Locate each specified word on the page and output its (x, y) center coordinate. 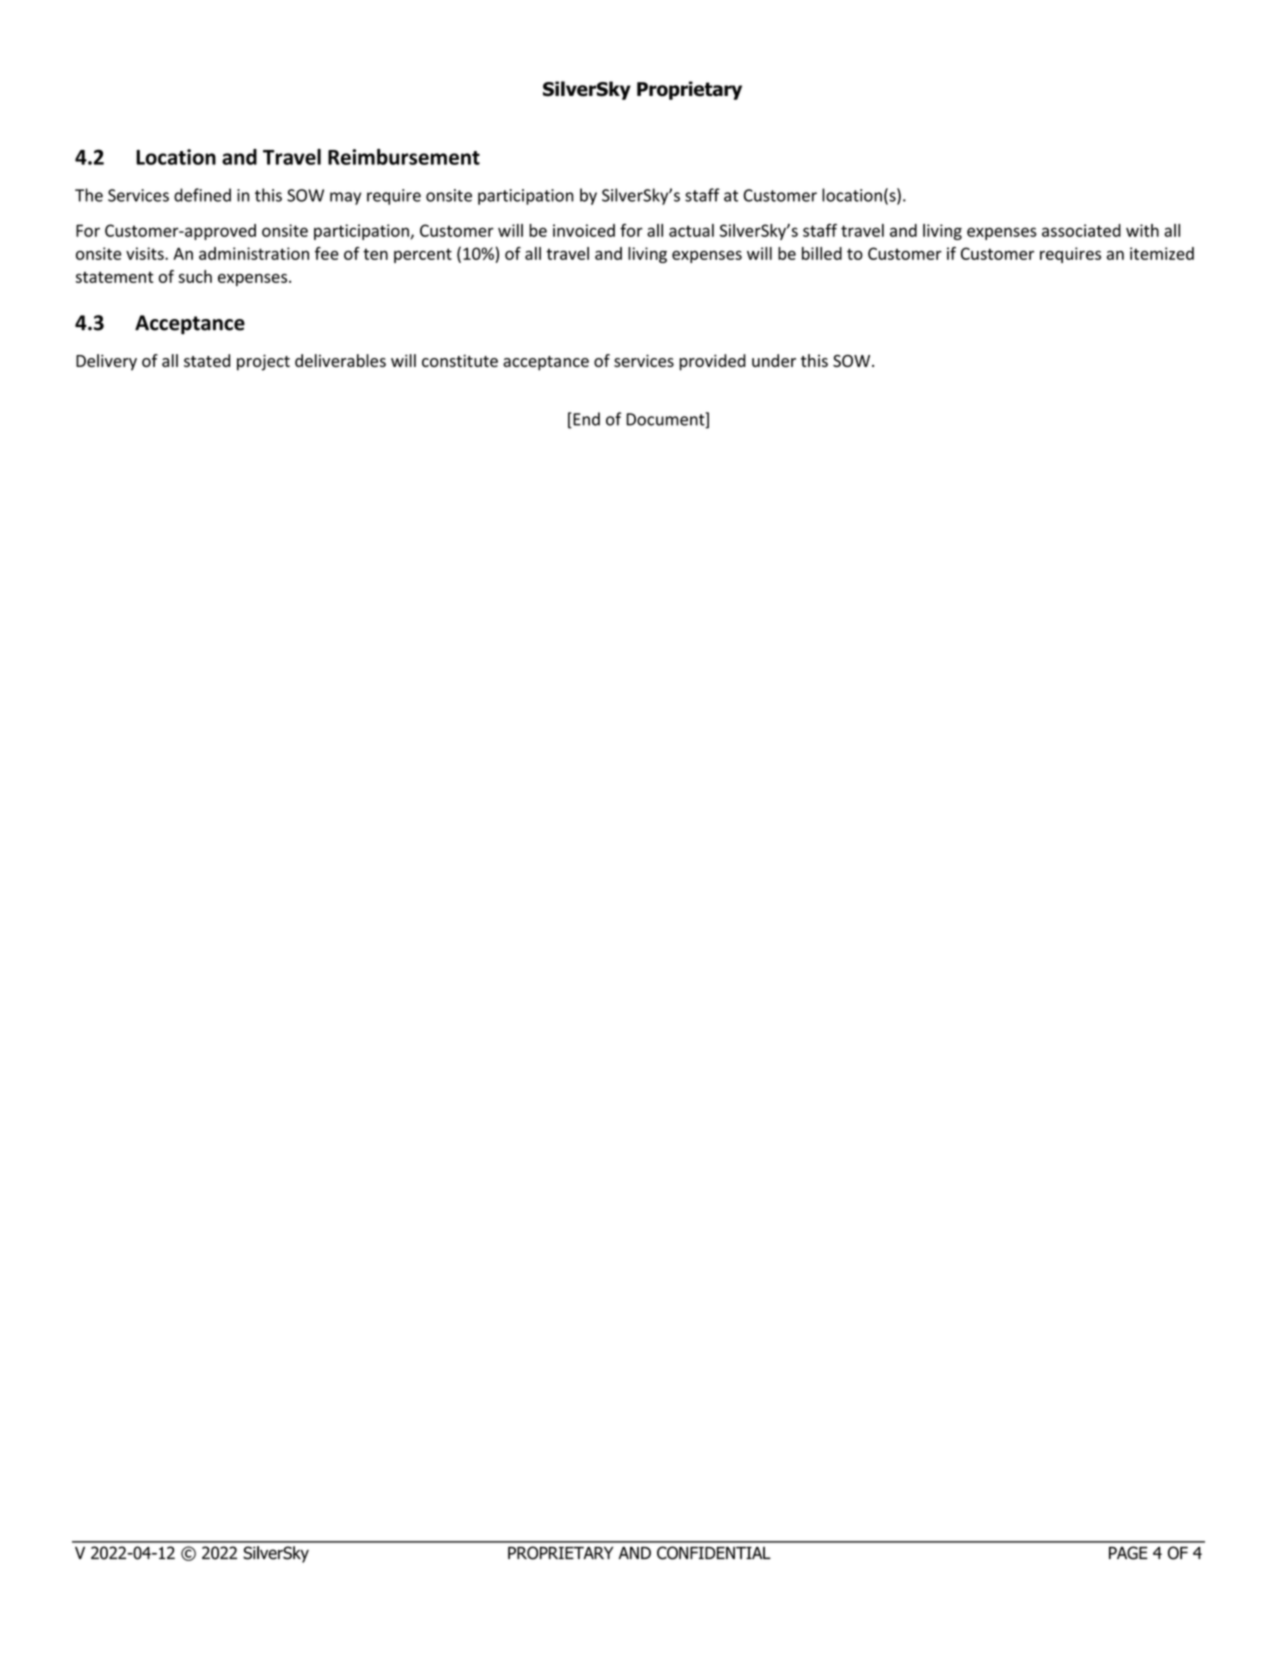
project (263, 362)
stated (207, 360)
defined (202, 195)
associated (1081, 230)
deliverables (340, 360)
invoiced (584, 230)
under (774, 360)
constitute (460, 360)
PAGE (1128, 1553)
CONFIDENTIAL (714, 1553)
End (585, 420)
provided (712, 362)
